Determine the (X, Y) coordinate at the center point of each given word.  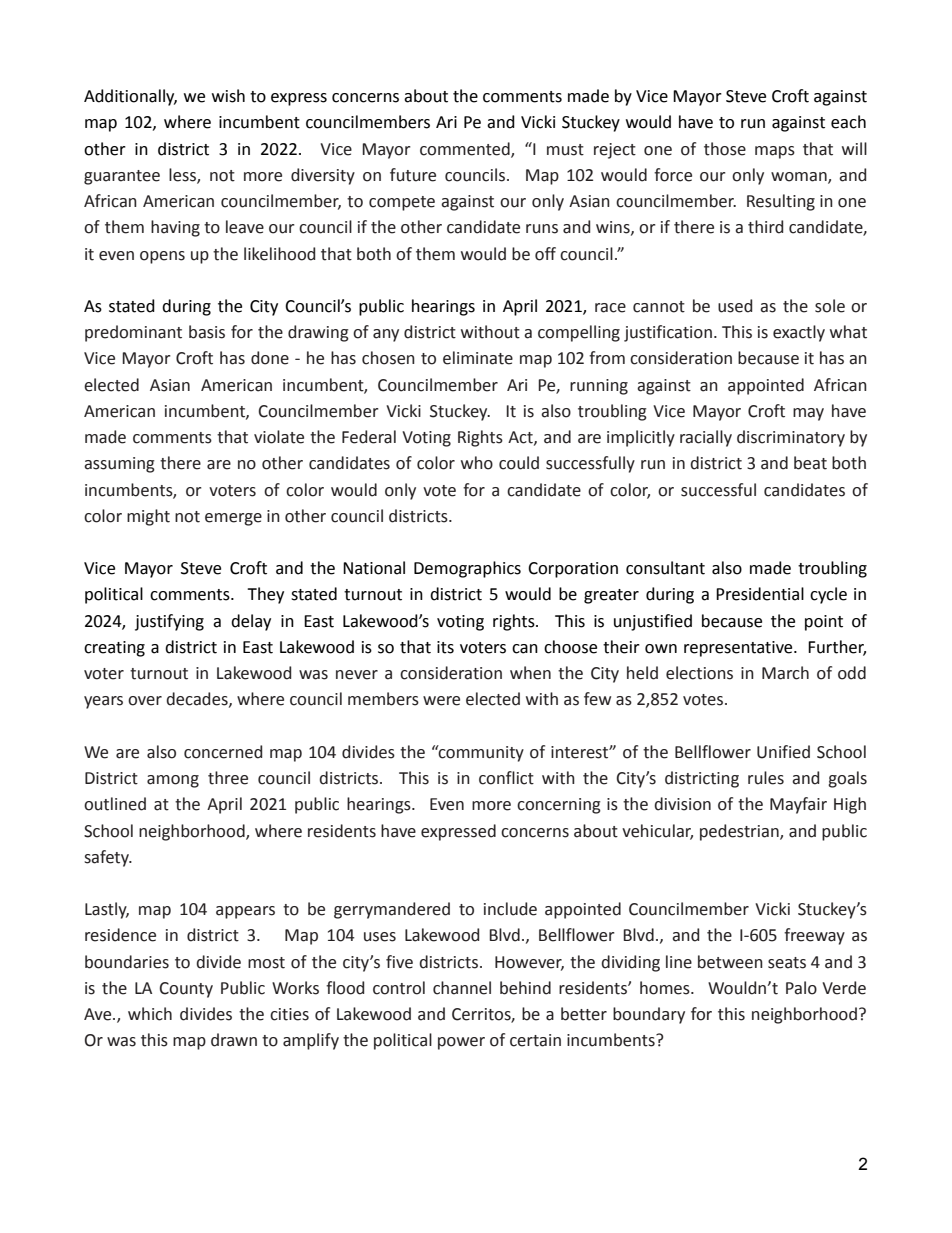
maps (775, 152)
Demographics (467, 569)
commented (466, 149)
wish (228, 96)
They (265, 595)
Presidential (760, 594)
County (186, 990)
